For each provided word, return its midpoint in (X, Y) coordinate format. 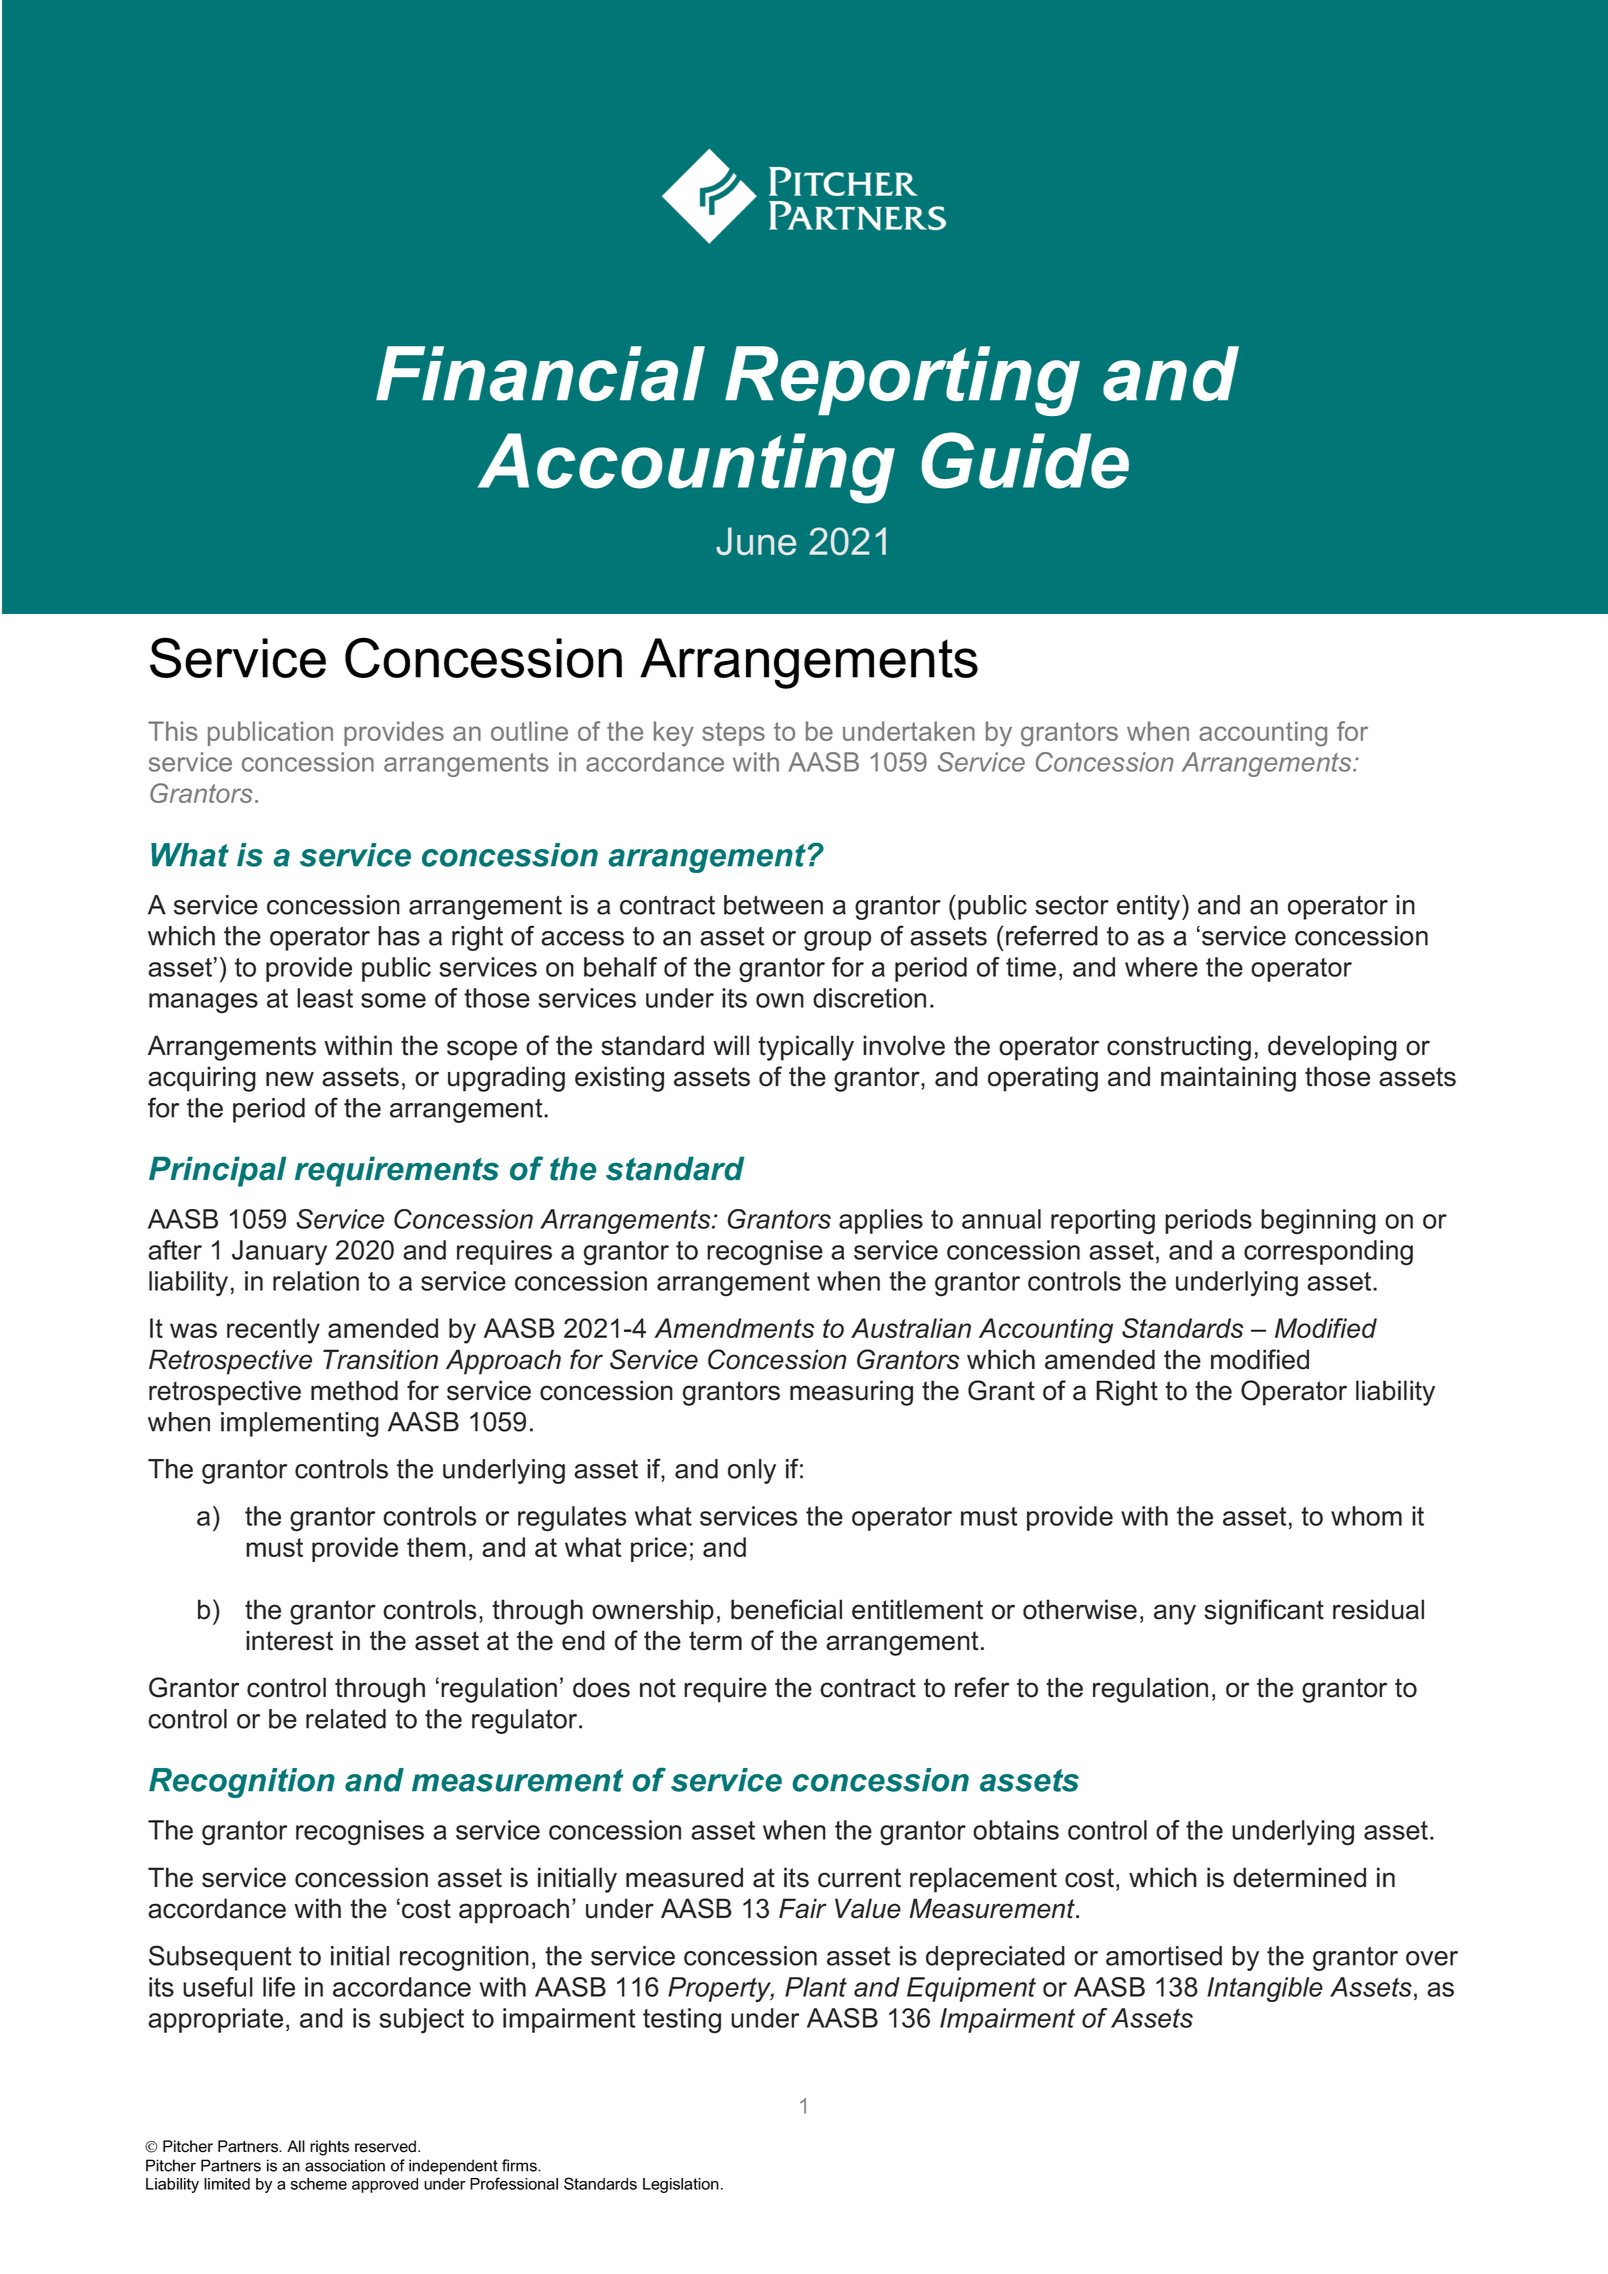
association (345, 2165)
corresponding (1328, 1253)
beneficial (786, 1609)
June (756, 541)
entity (1150, 907)
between (773, 905)
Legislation (681, 2185)
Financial (540, 373)
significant (1264, 1612)
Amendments (734, 1328)
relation (316, 1281)
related (346, 1719)
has (399, 936)
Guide (1025, 460)
